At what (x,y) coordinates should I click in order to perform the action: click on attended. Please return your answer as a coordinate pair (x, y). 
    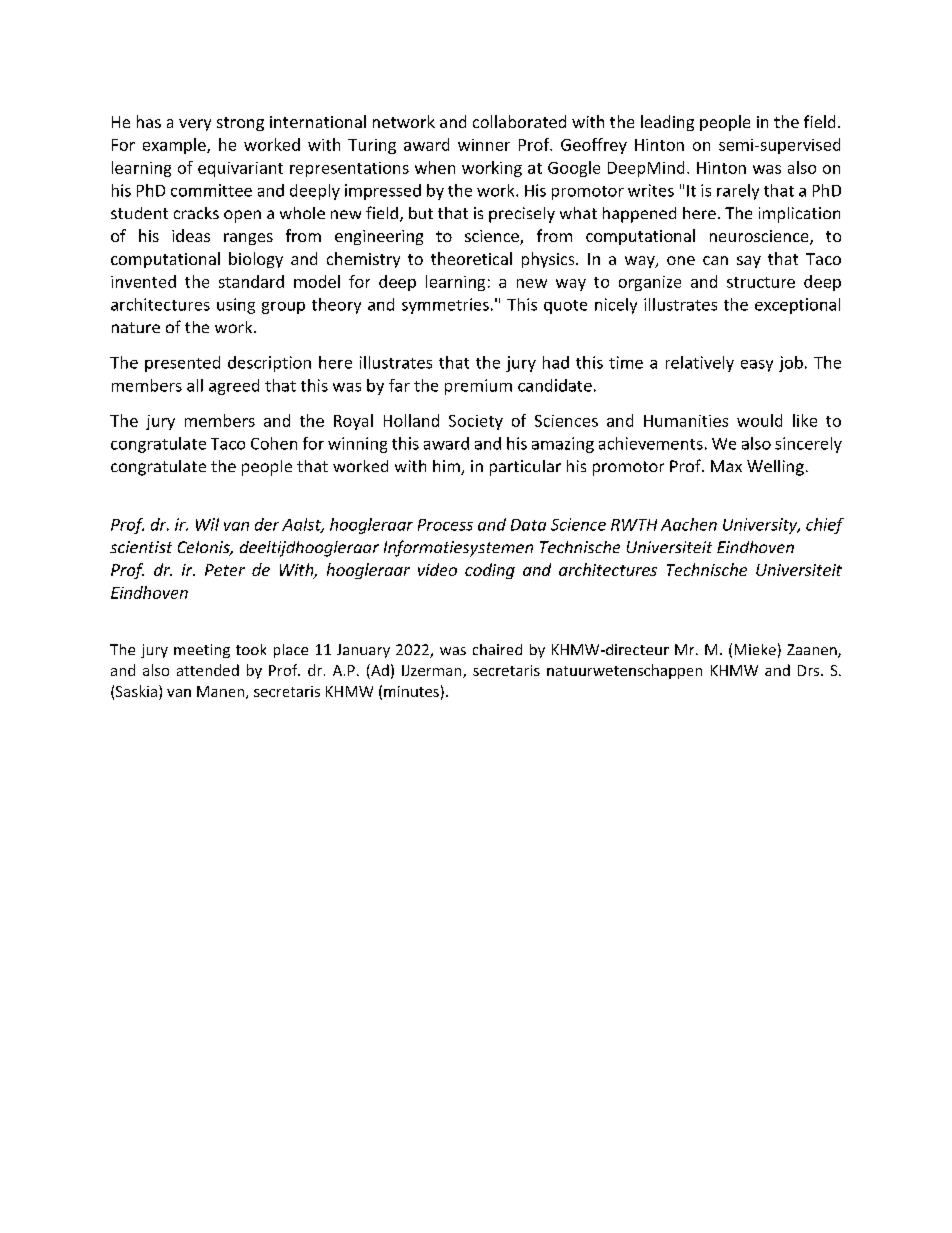
    Looking at the image, I should click on (208, 670).
